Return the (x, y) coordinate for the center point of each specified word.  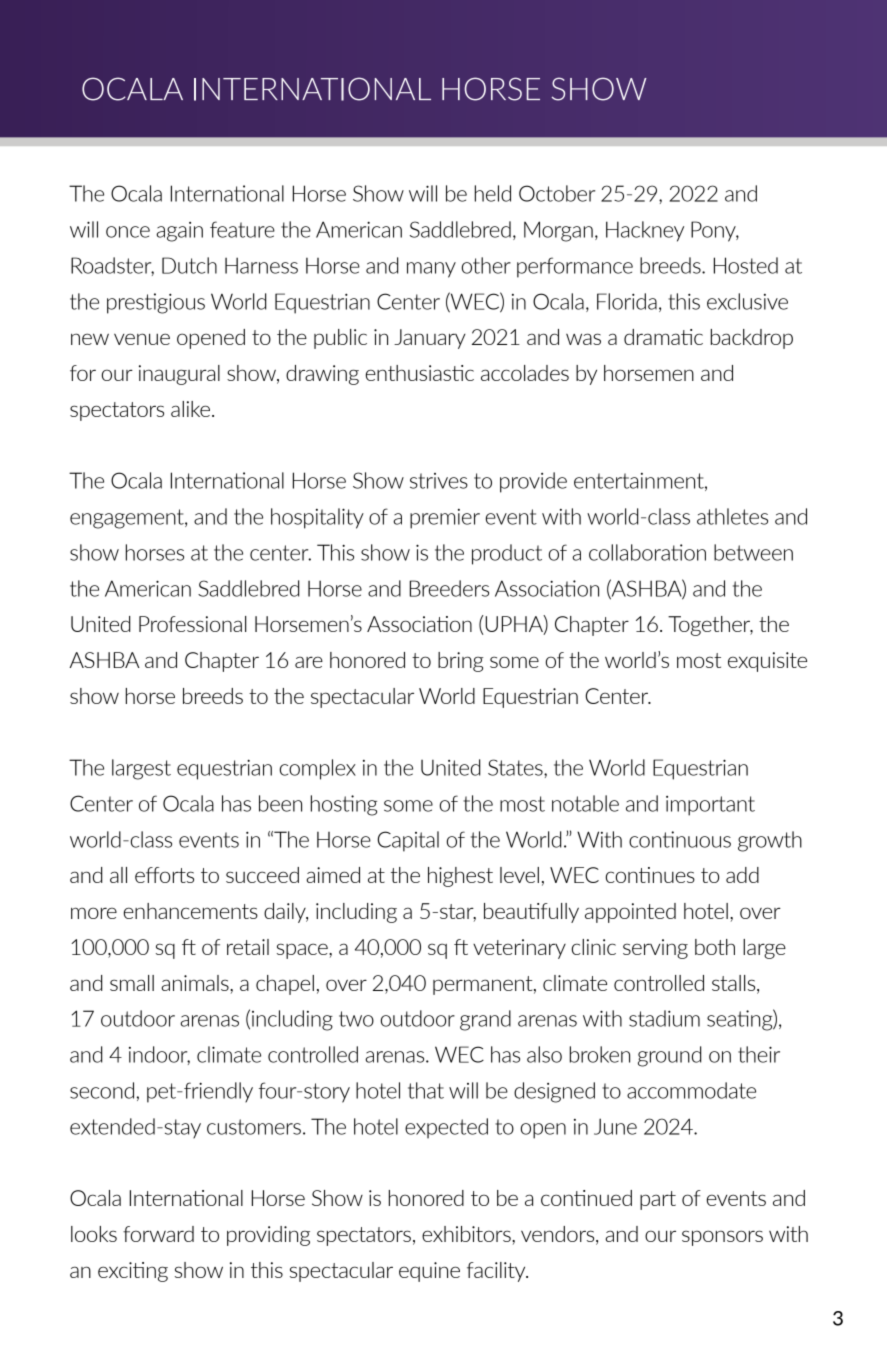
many (431, 270)
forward (158, 1234)
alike (190, 409)
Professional (193, 624)
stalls (735, 984)
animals (196, 983)
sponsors (722, 1238)
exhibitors (467, 1234)
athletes (732, 516)
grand (485, 1020)
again (179, 232)
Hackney (645, 231)
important (710, 806)
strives (439, 481)
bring (460, 662)
